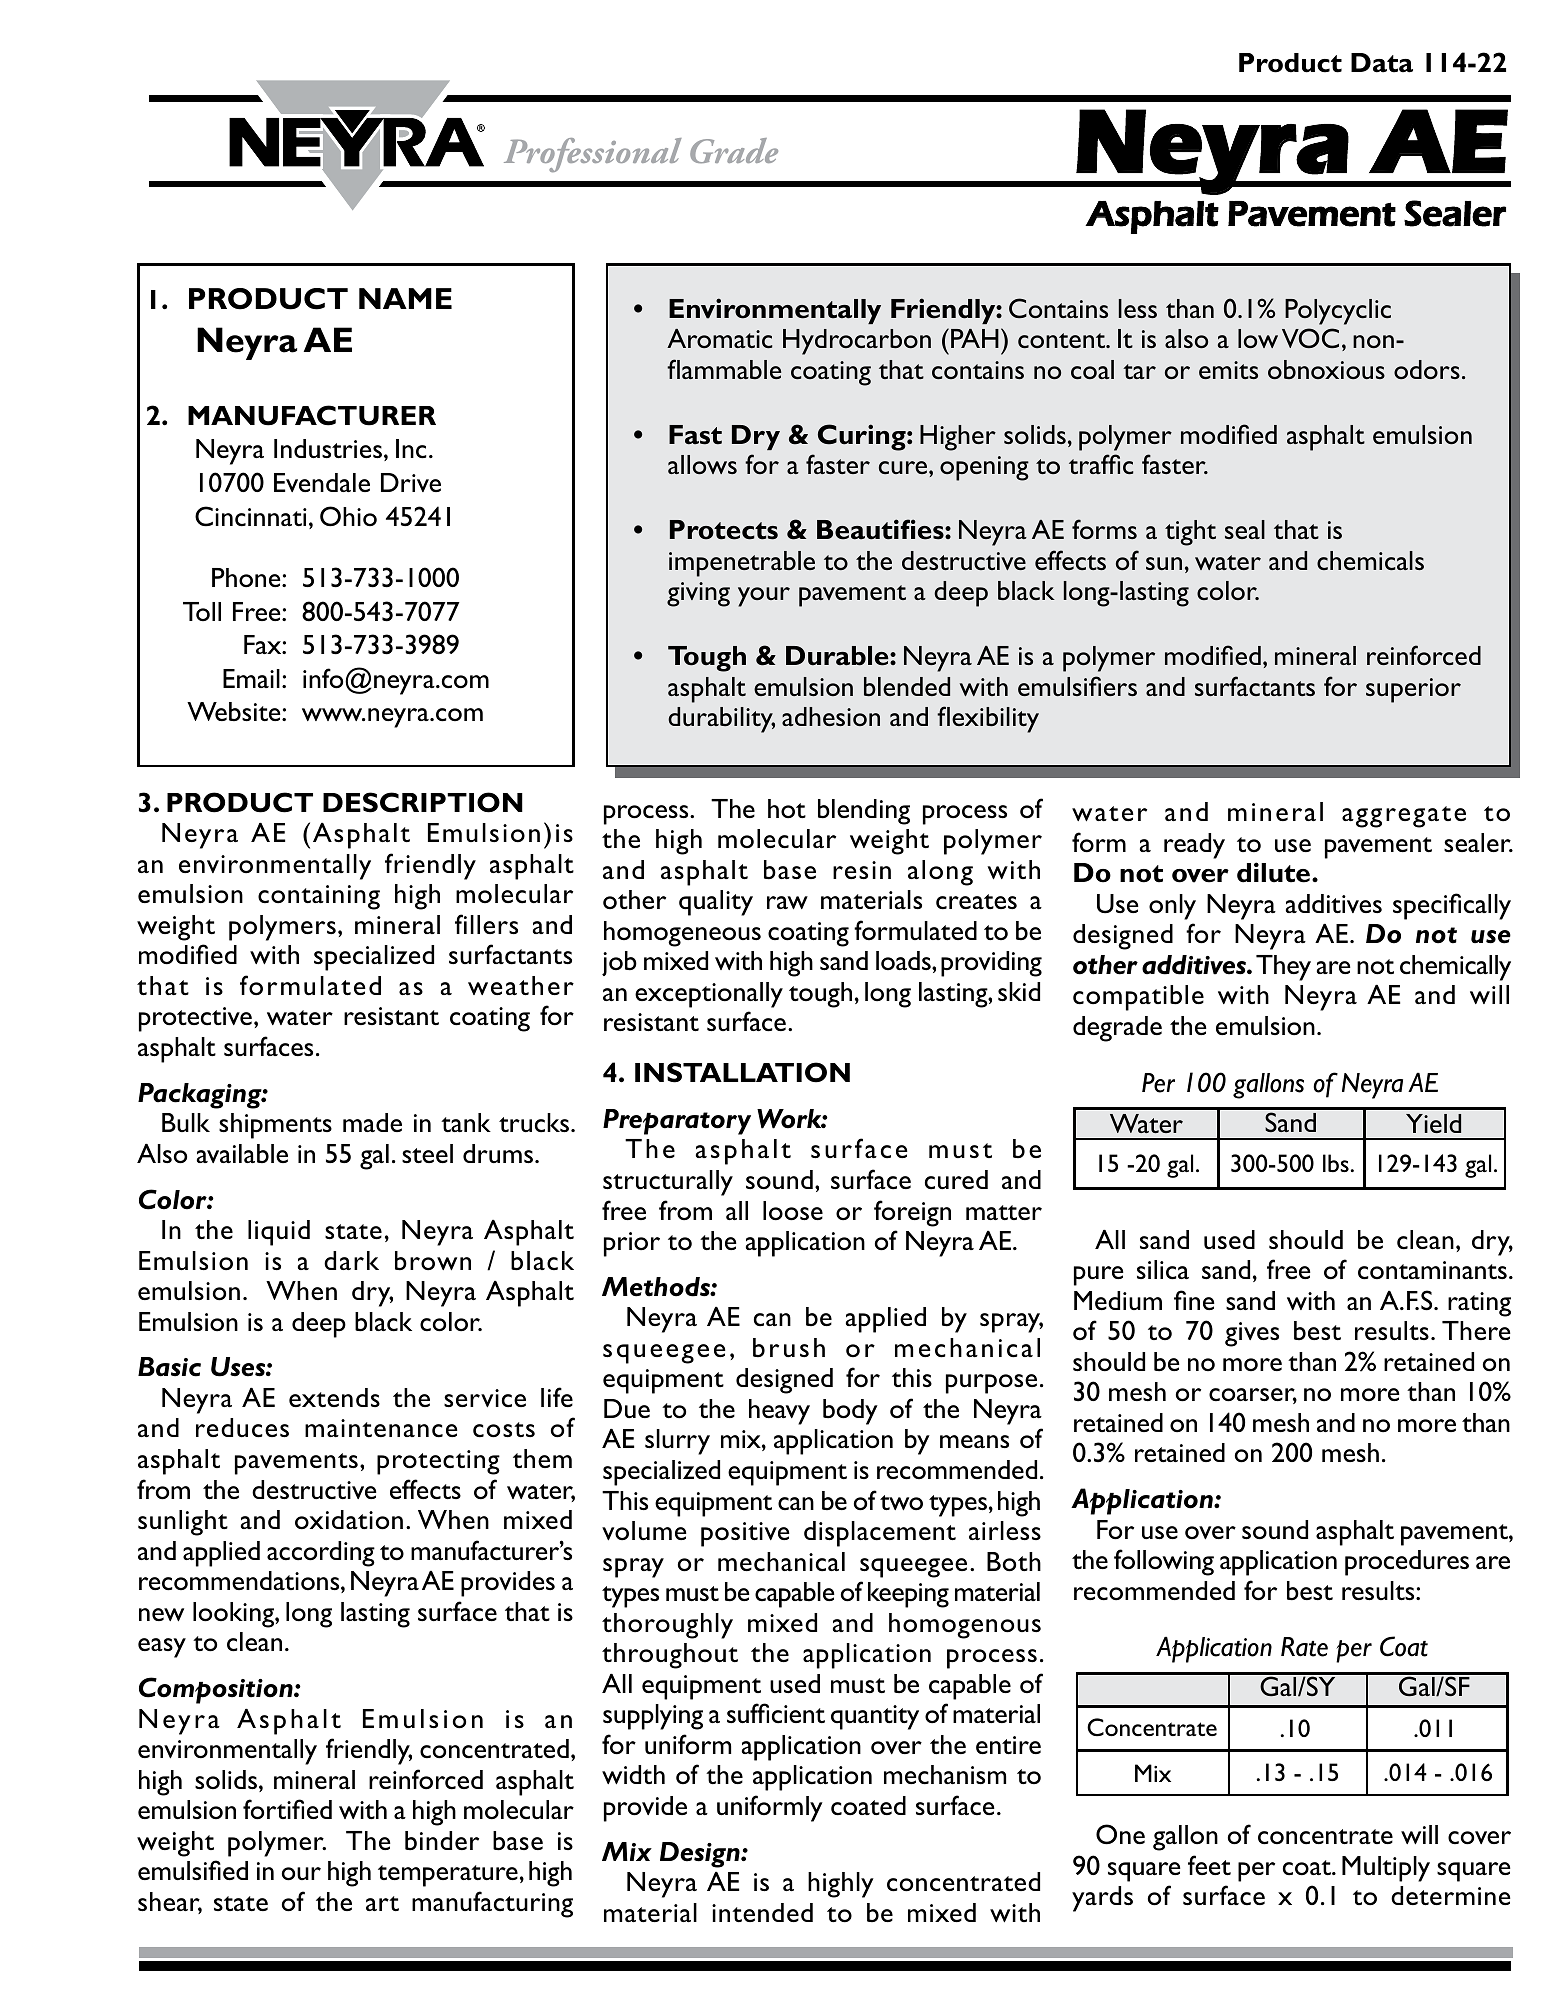 This screenshot has height=2015, width=1557. Describe the element at coordinates (405, 298) in the screenshot. I see `NAME` at that location.
